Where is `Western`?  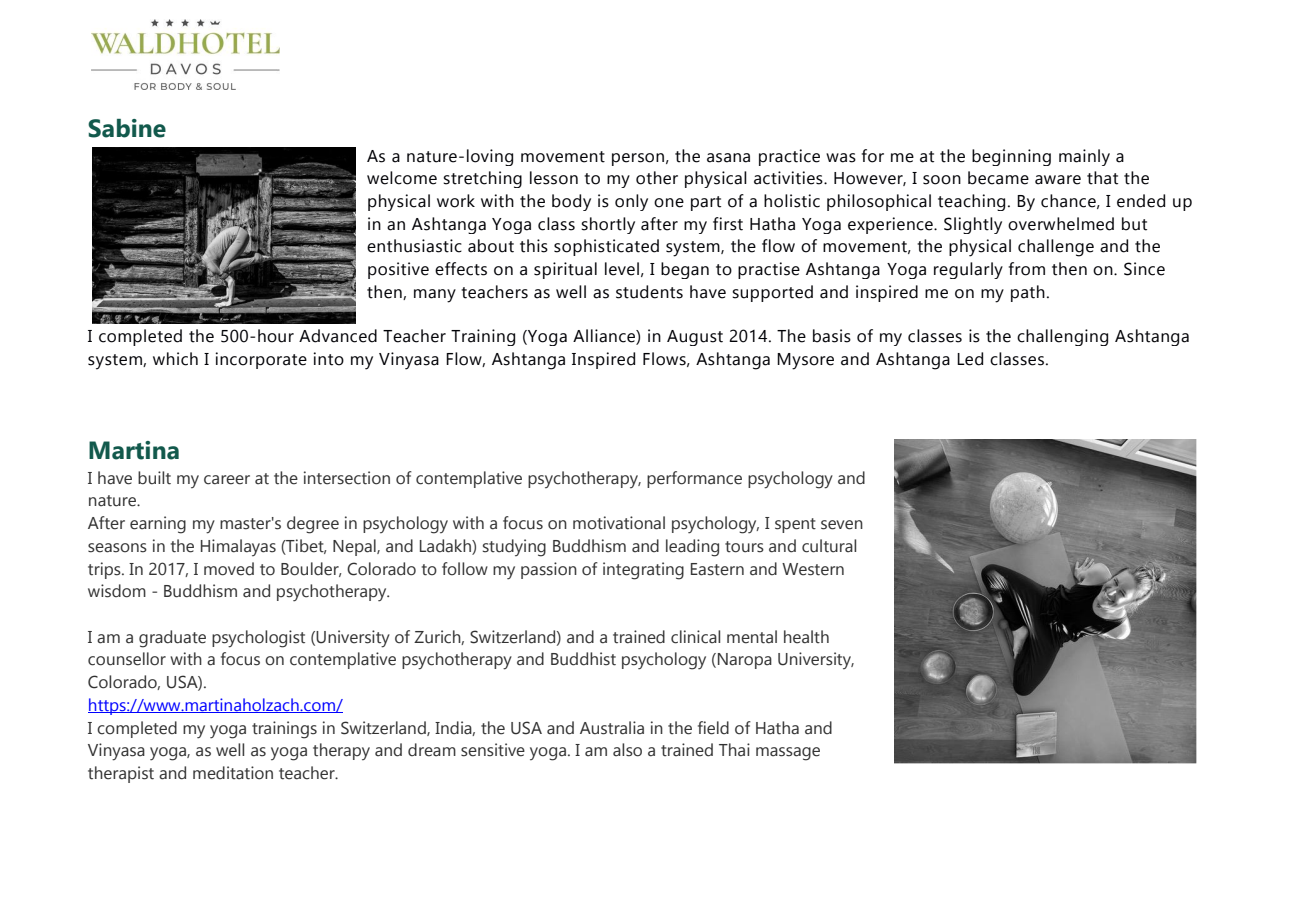 Western is located at coordinates (813, 569).
